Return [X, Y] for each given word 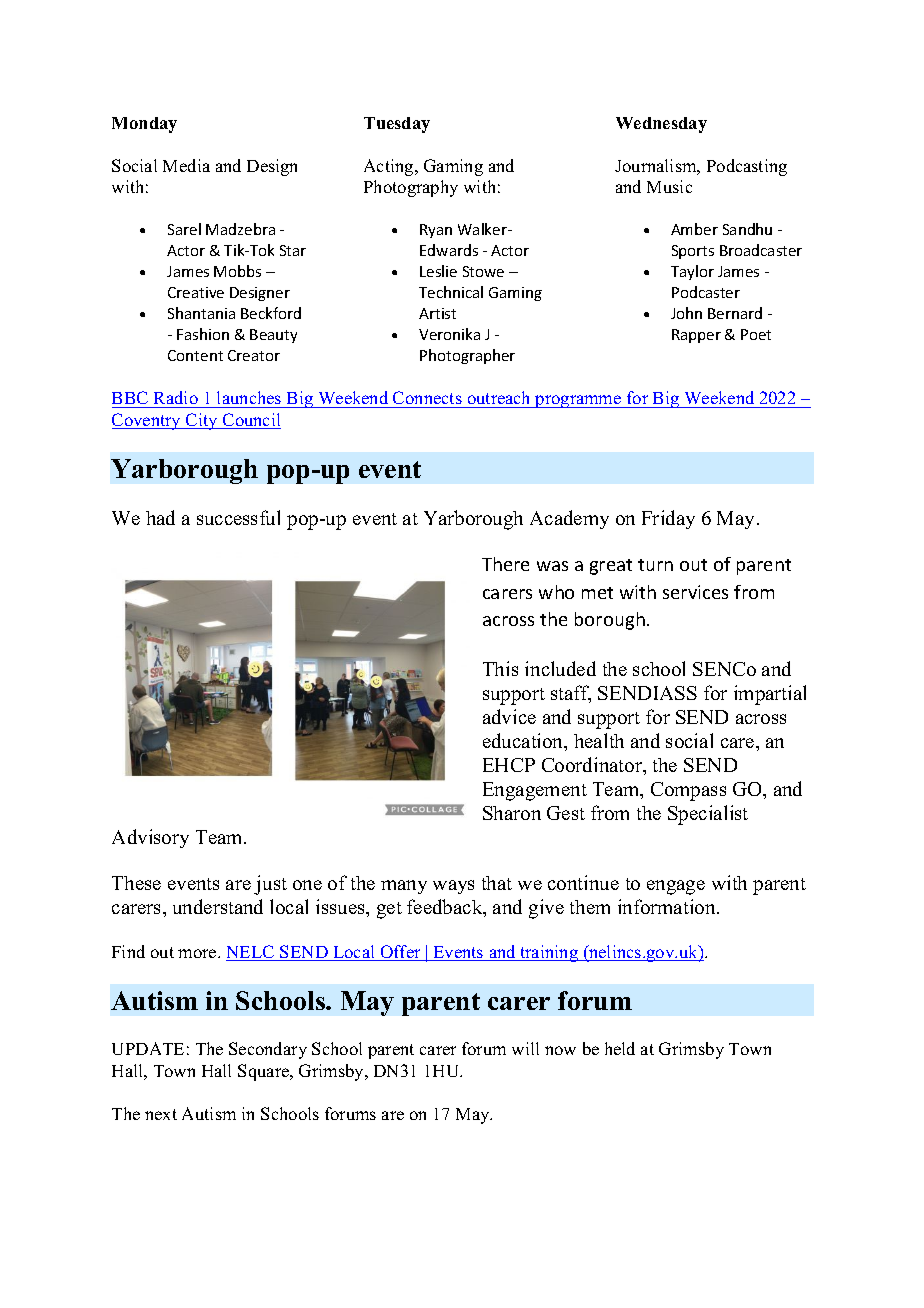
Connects [427, 397]
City [202, 421]
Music [669, 186]
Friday [668, 519]
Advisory [150, 838]
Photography [411, 188]
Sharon [512, 813]
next [161, 1114]
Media [186, 165]
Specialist [708, 815]
